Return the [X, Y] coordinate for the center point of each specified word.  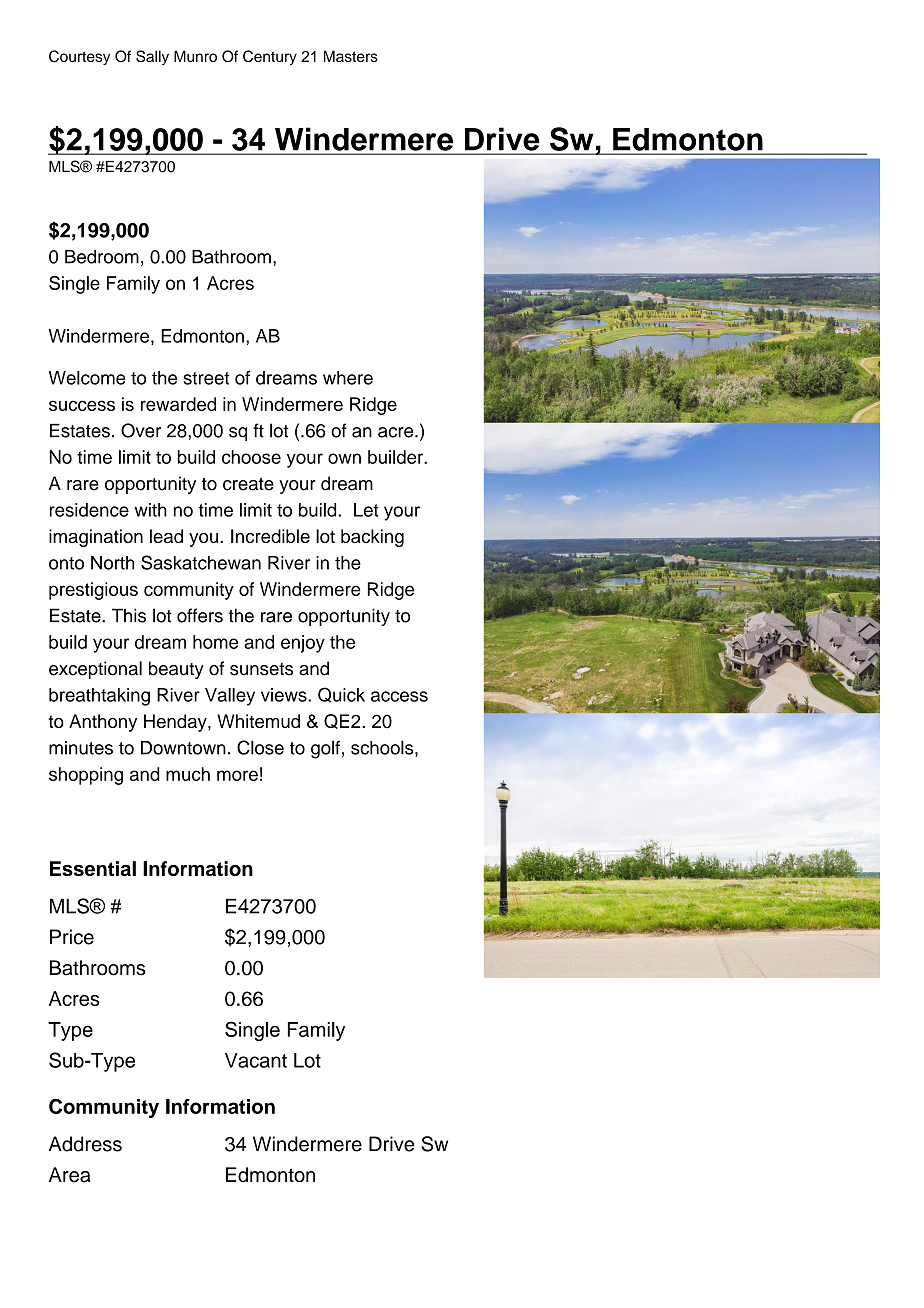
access [399, 696]
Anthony [103, 723]
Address [85, 1144]
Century [270, 58]
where [348, 378]
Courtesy [79, 58]
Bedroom [102, 257]
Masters [351, 56]
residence [89, 510]
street [206, 378]
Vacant [256, 1060]
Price [72, 937]
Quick [341, 695]
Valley [230, 697]
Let [366, 510]
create [248, 484]
